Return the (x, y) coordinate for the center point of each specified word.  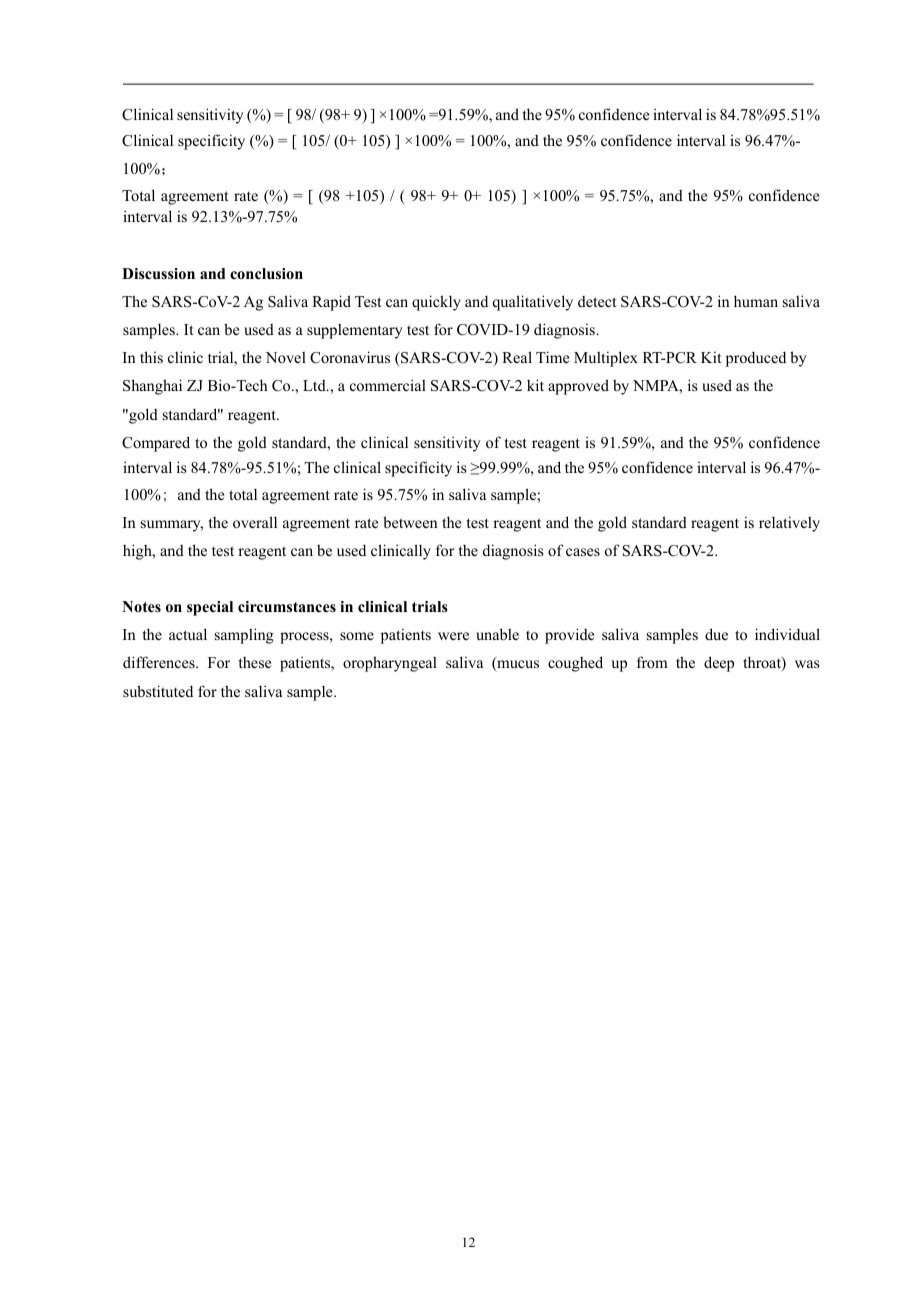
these (255, 662)
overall (255, 522)
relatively (789, 524)
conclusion (266, 273)
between (410, 522)
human (756, 301)
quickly (436, 303)
